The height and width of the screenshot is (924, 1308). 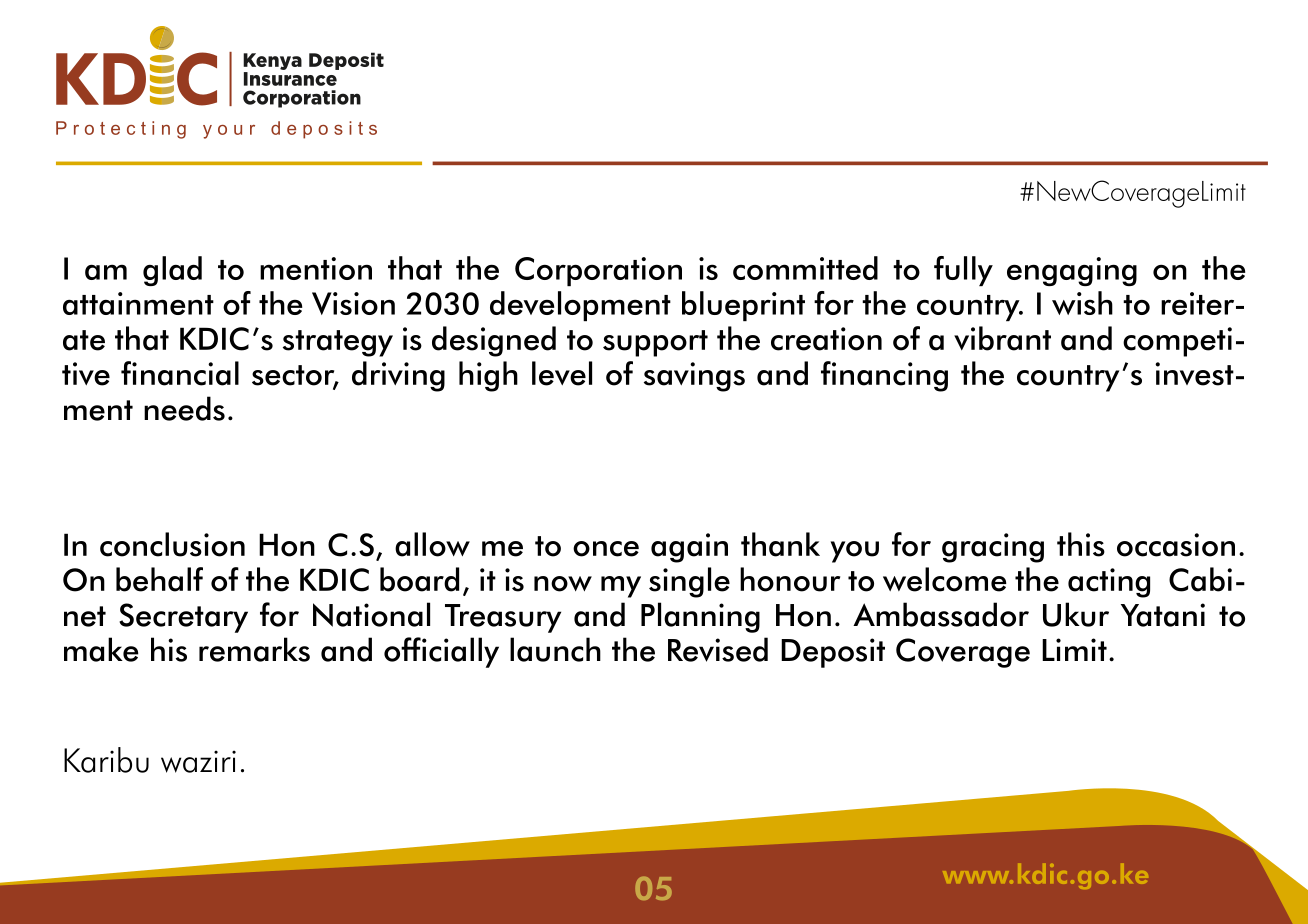 What do you see at coordinates (694, 377) in the screenshot?
I see `savings` at bounding box center [694, 377].
